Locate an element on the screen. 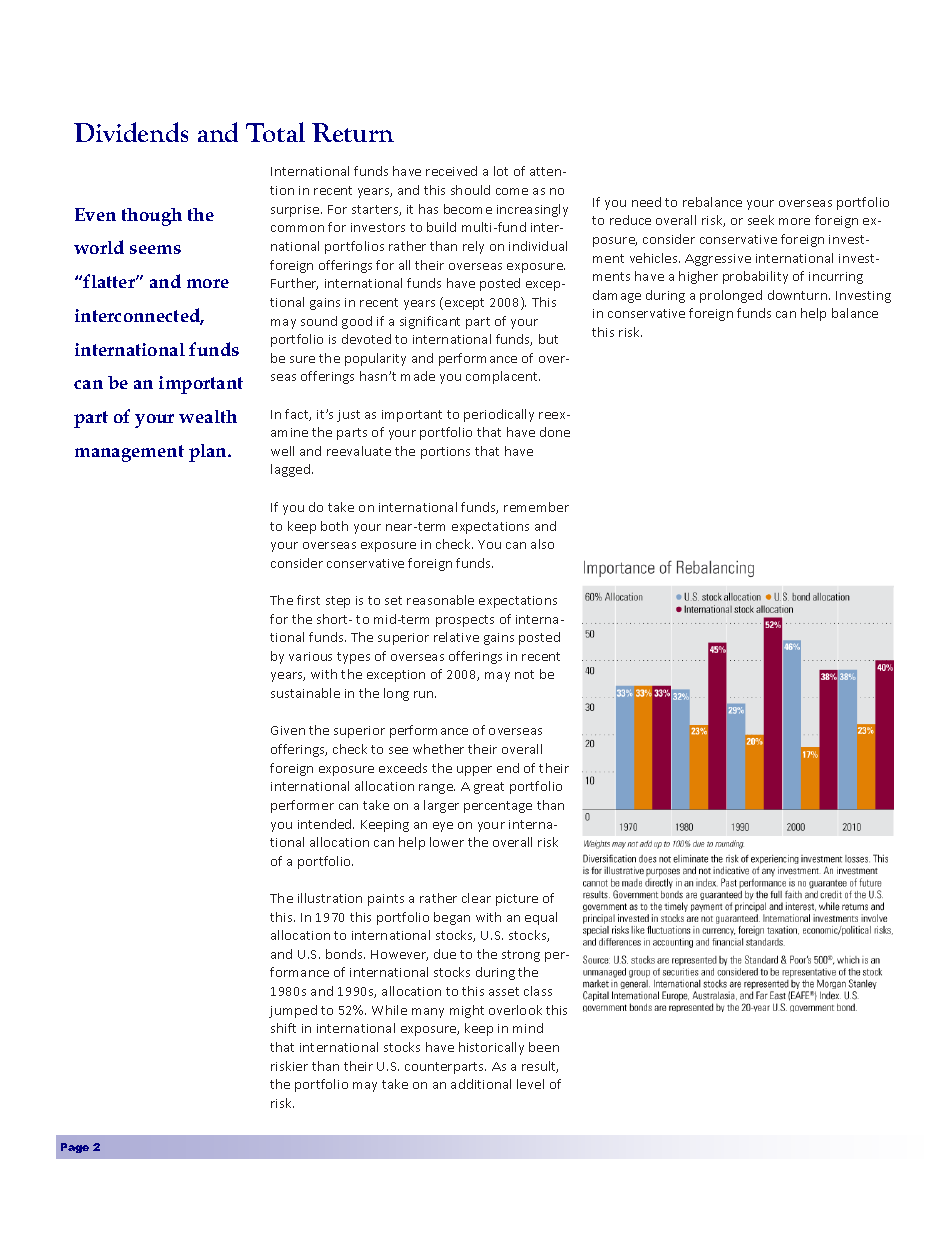 Image resolution: width=952 pixels, height=1233 pixels. seek is located at coordinates (761, 220).
